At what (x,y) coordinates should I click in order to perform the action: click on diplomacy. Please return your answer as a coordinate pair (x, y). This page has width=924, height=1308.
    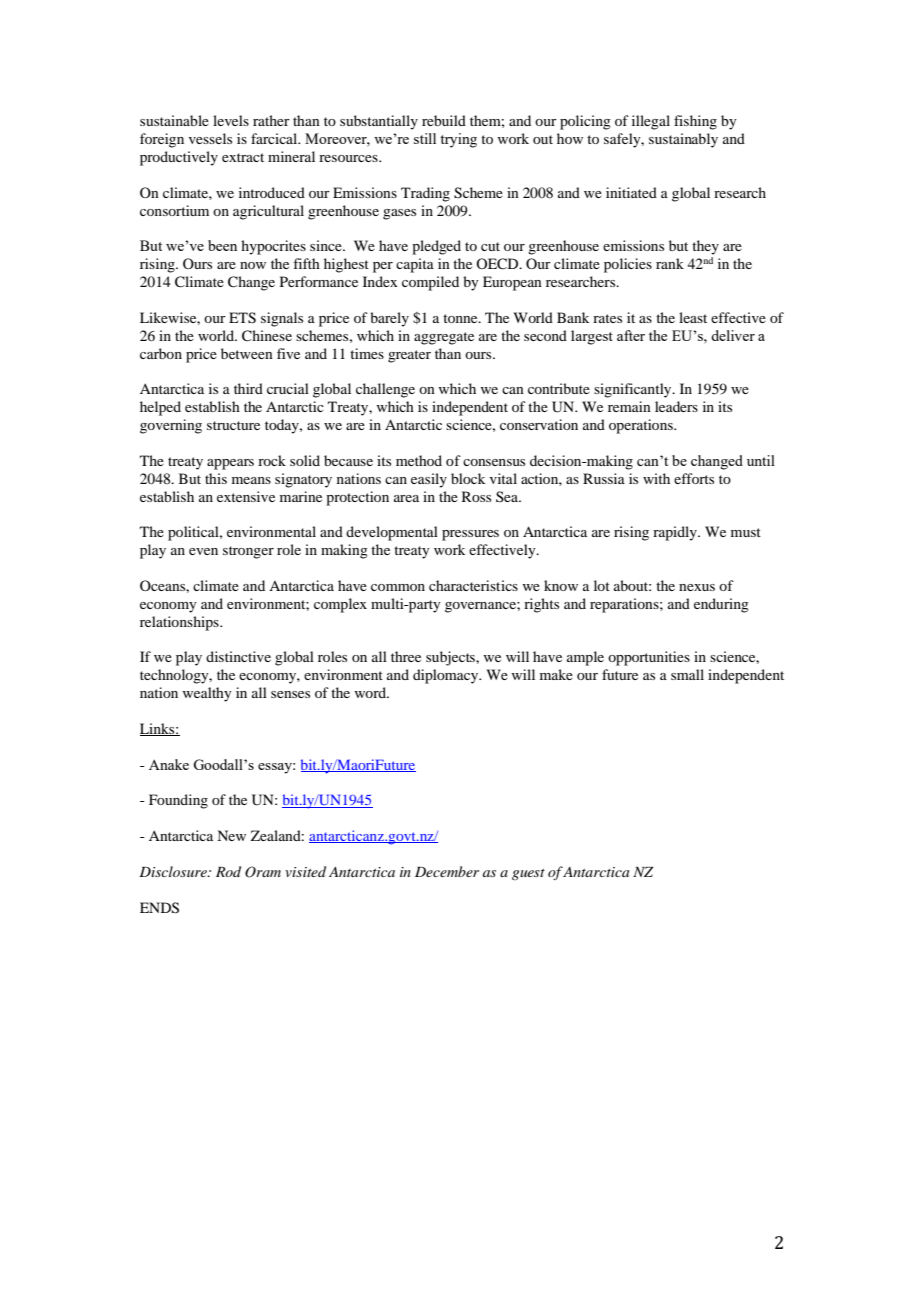
    Looking at the image, I should click on (447, 676).
